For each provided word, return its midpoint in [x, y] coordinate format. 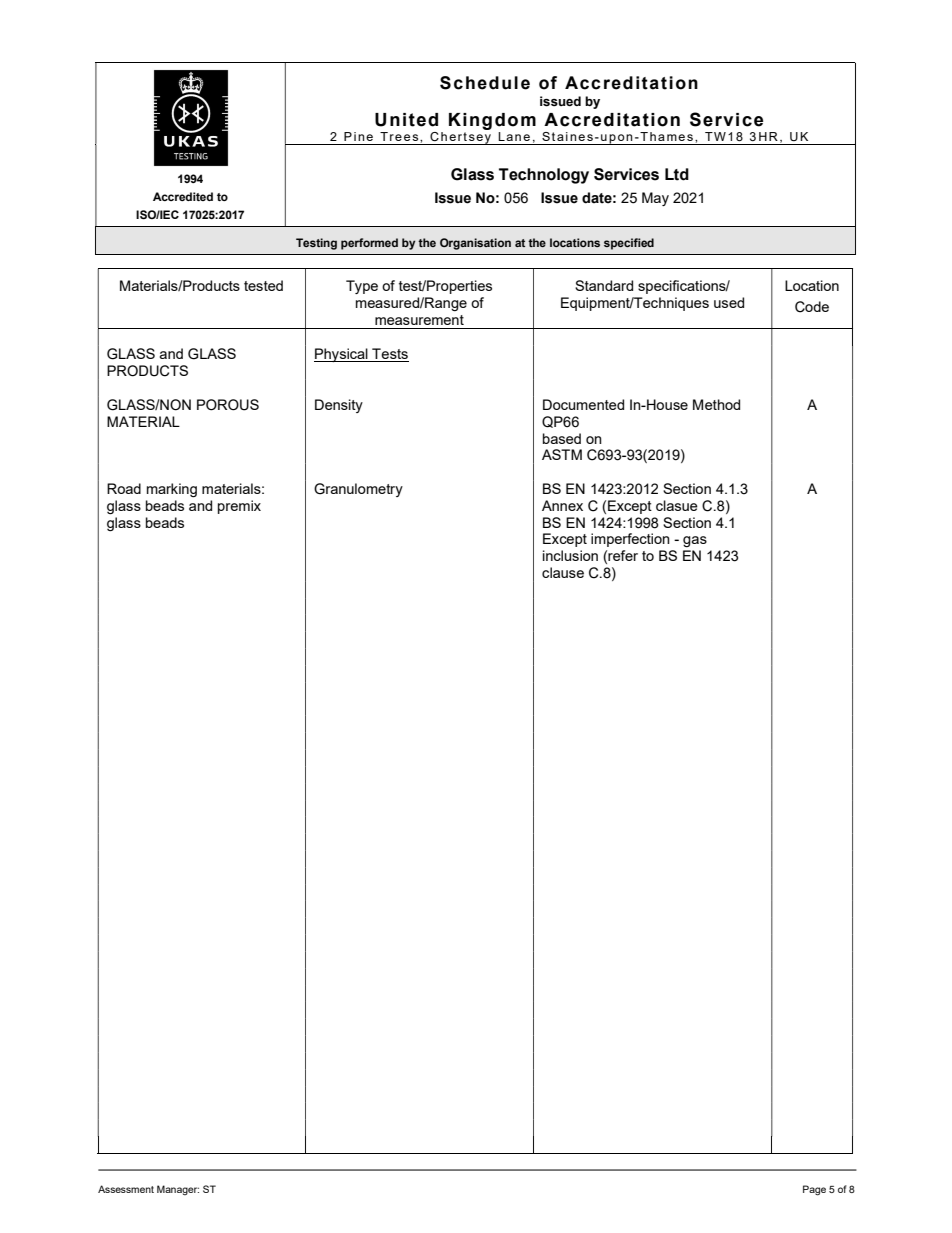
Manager [178, 1190]
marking [172, 490]
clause [563, 572]
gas [695, 541]
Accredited [183, 196]
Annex [562, 505]
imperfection [630, 540]
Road [124, 488]
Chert [448, 136]
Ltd [677, 174]
